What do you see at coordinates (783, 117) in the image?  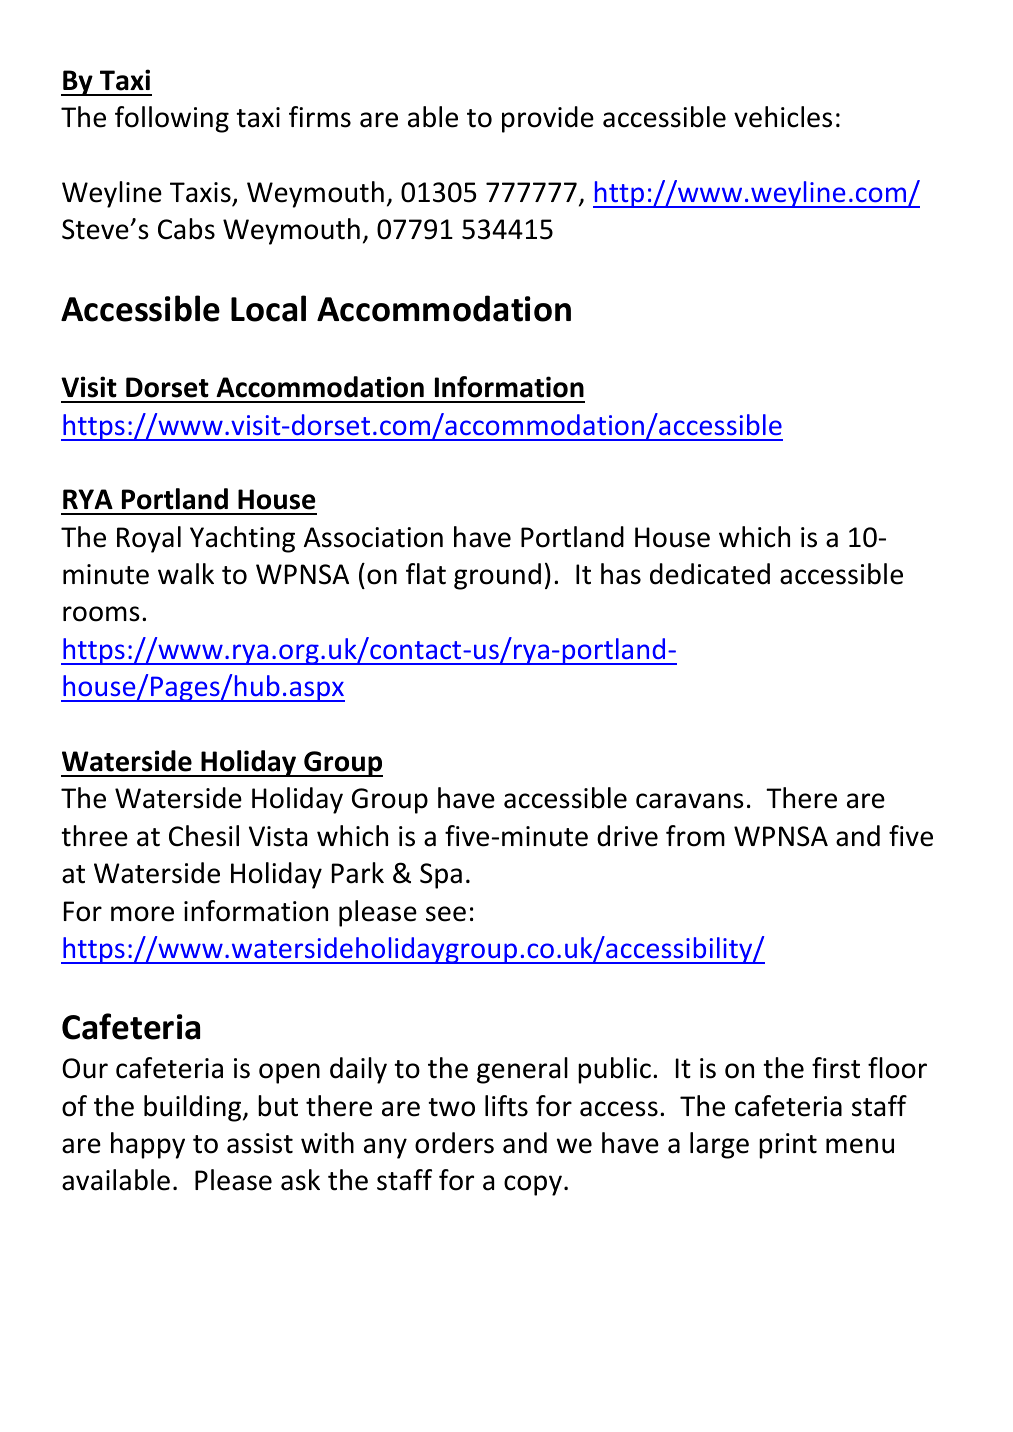 I see `vehicles` at bounding box center [783, 117].
